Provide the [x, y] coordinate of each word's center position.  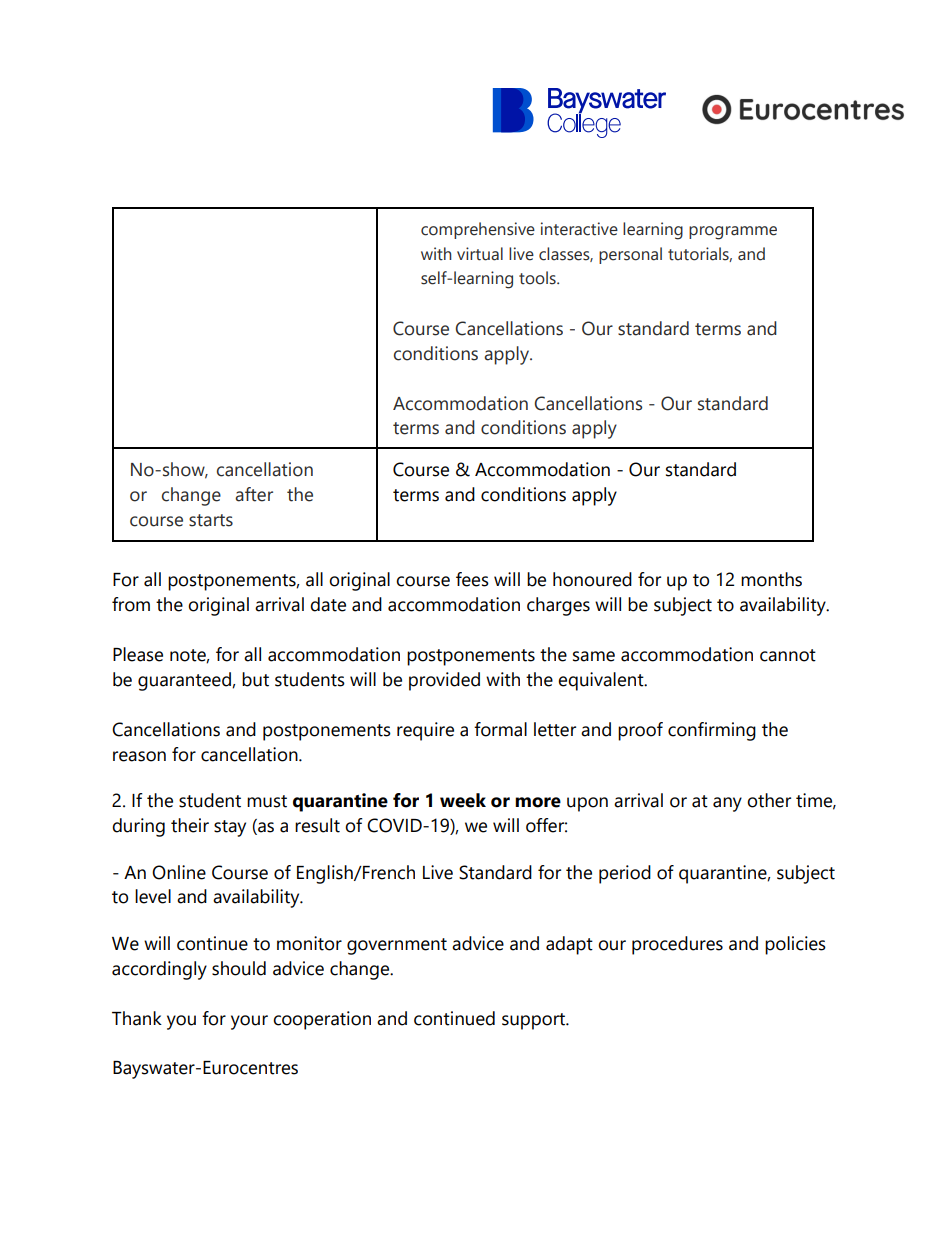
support [535, 1021]
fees [472, 579]
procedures [677, 945]
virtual [480, 254]
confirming [712, 731]
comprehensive [478, 230]
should [239, 968]
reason [139, 756]
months [771, 579]
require [425, 731]
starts [211, 520]
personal [630, 255]
